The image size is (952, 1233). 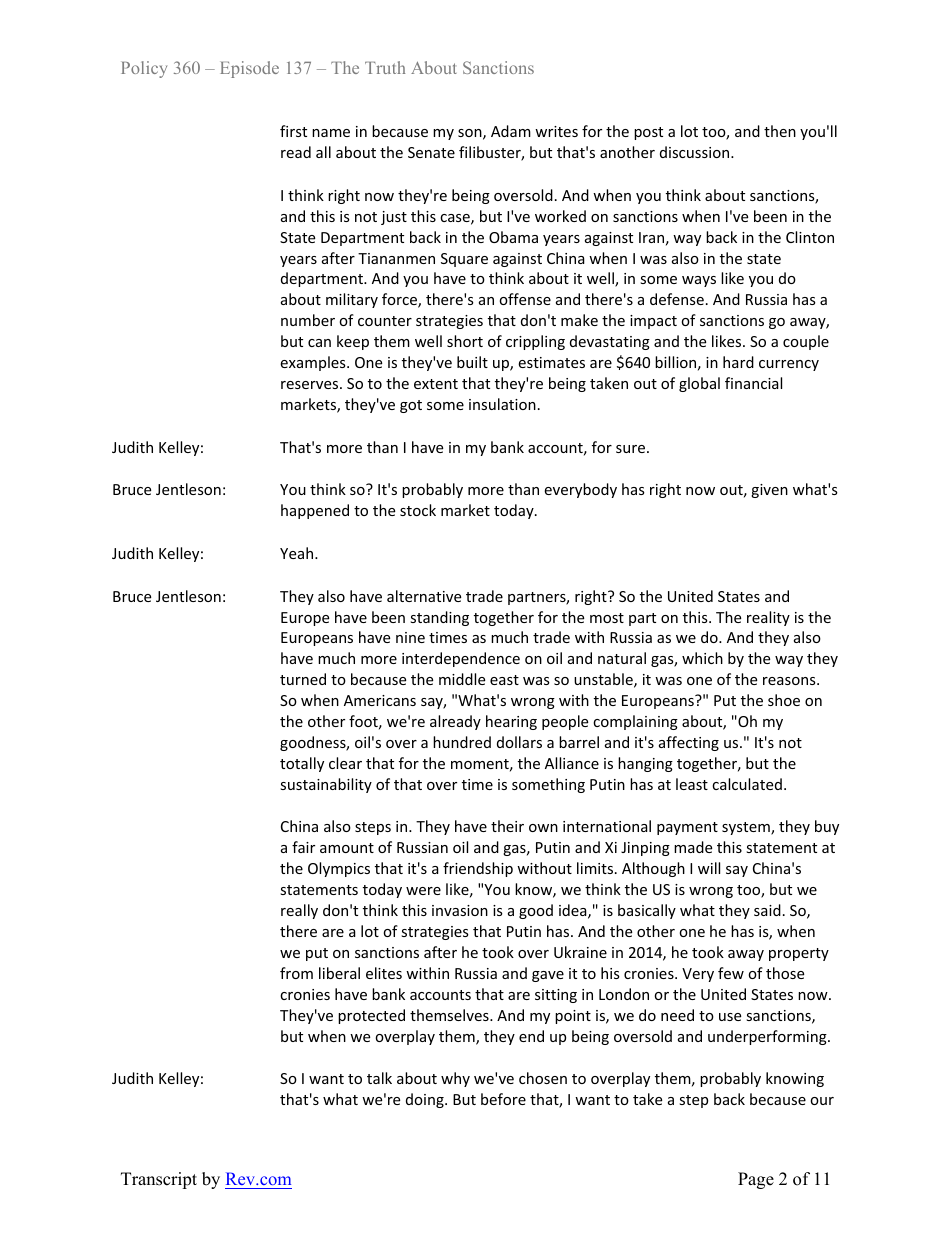 I want to click on given, so click(x=769, y=491).
